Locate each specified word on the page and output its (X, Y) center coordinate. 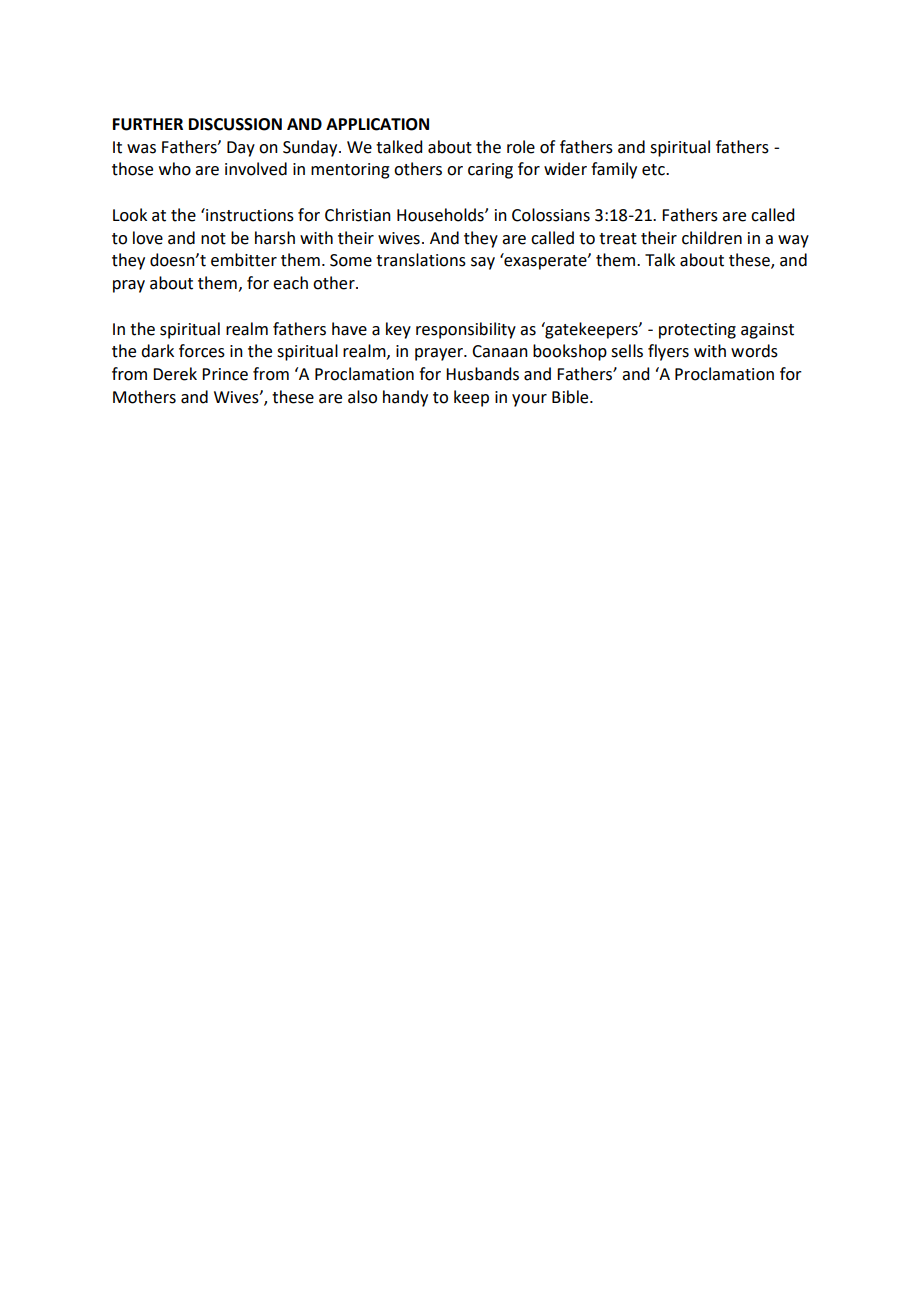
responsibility (466, 330)
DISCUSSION (235, 124)
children (712, 238)
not (213, 239)
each (290, 283)
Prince (225, 374)
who (175, 169)
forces (202, 351)
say (483, 263)
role (521, 147)
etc (654, 170)
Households (441, 215)
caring (490, 171)
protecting (697, 331)
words (754, 351)
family (614, 170)
